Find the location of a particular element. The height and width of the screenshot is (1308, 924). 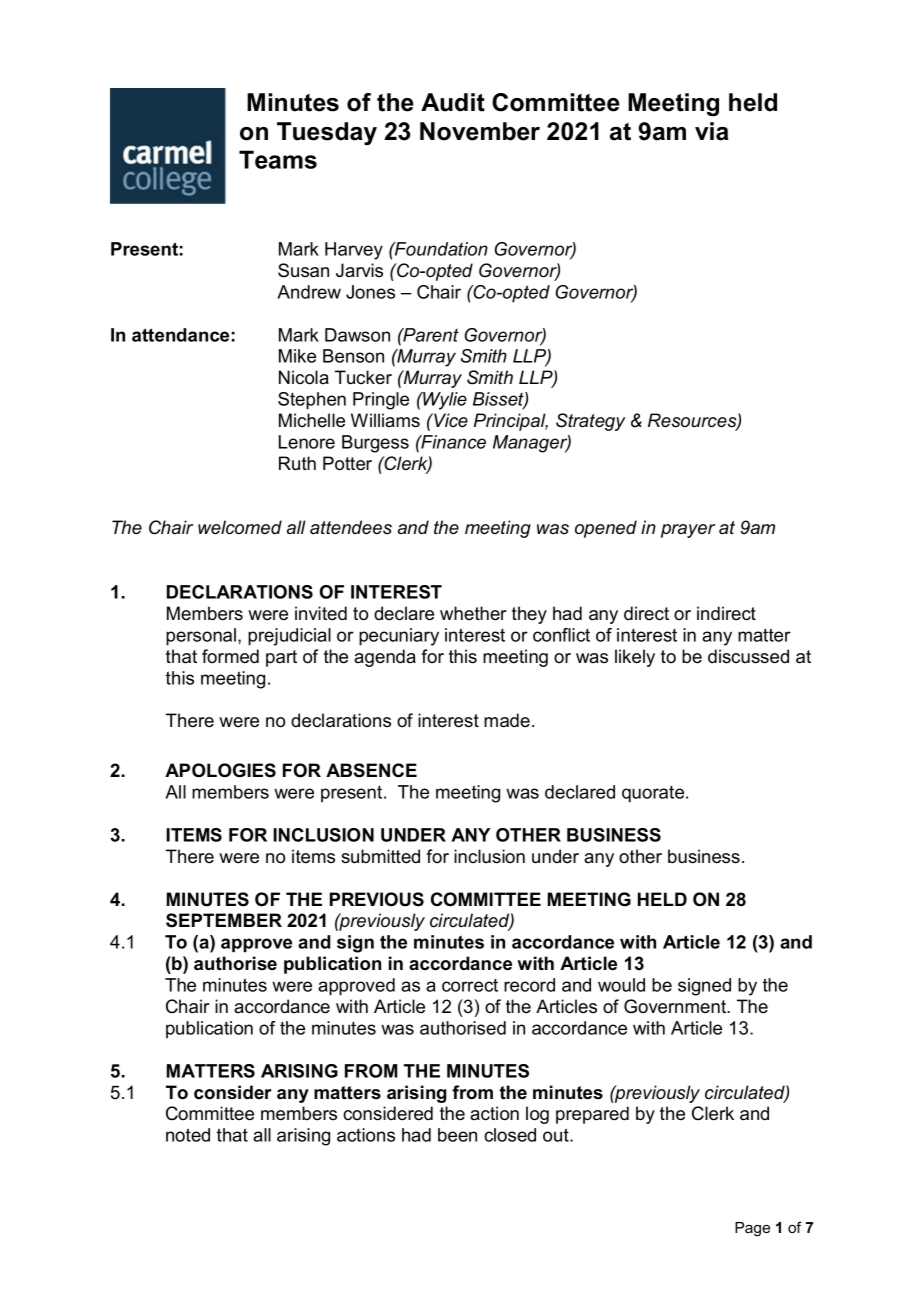

Strategy is located at coordinates (590, 422).
